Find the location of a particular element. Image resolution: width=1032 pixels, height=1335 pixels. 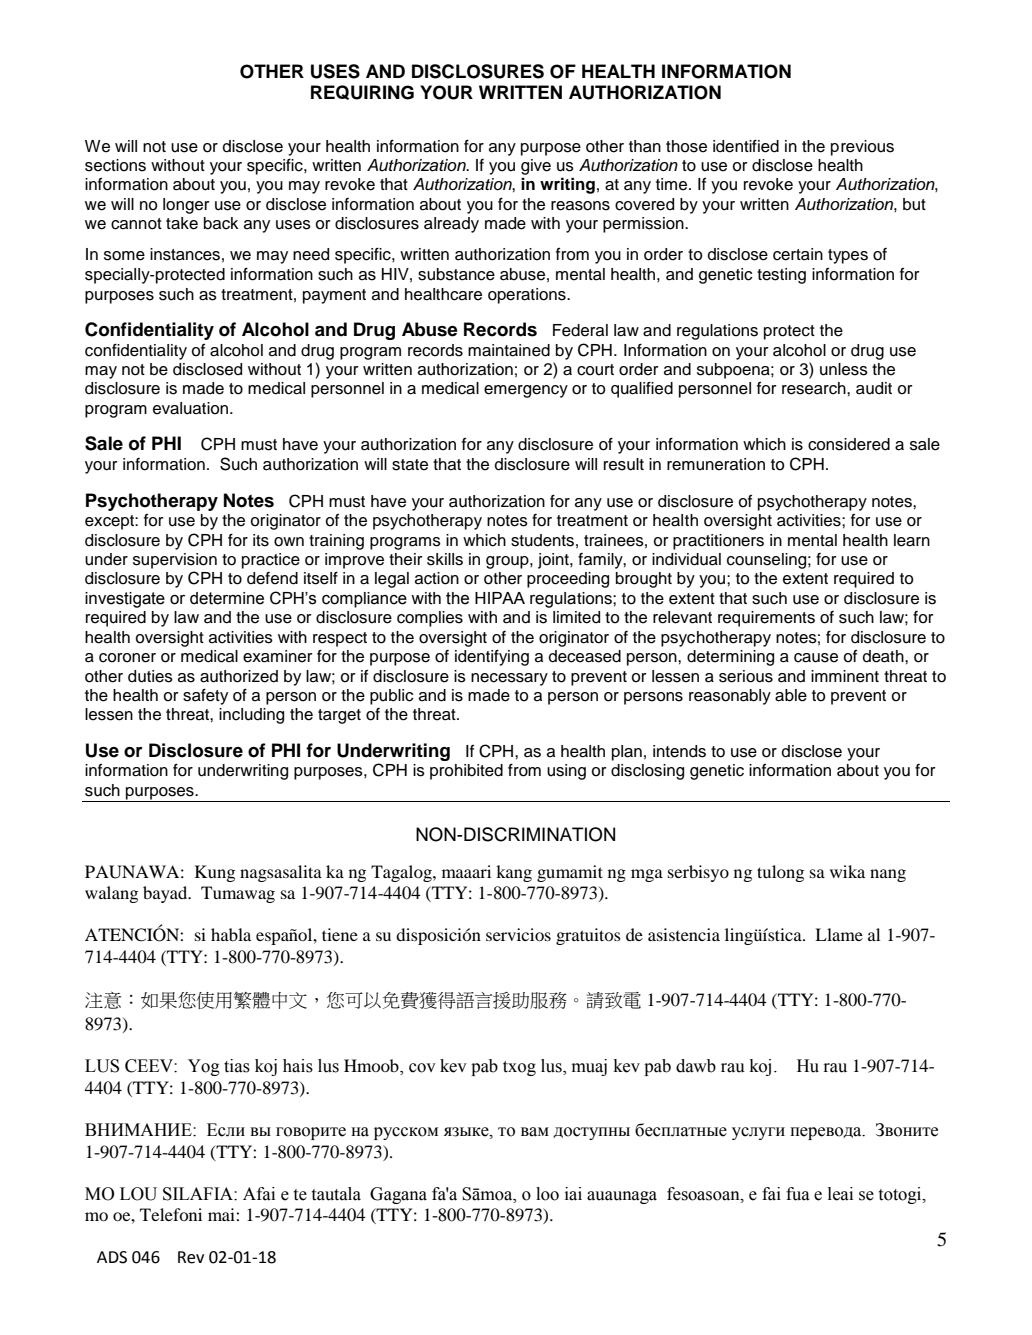

servicios is located at coordinates (518, 934).
